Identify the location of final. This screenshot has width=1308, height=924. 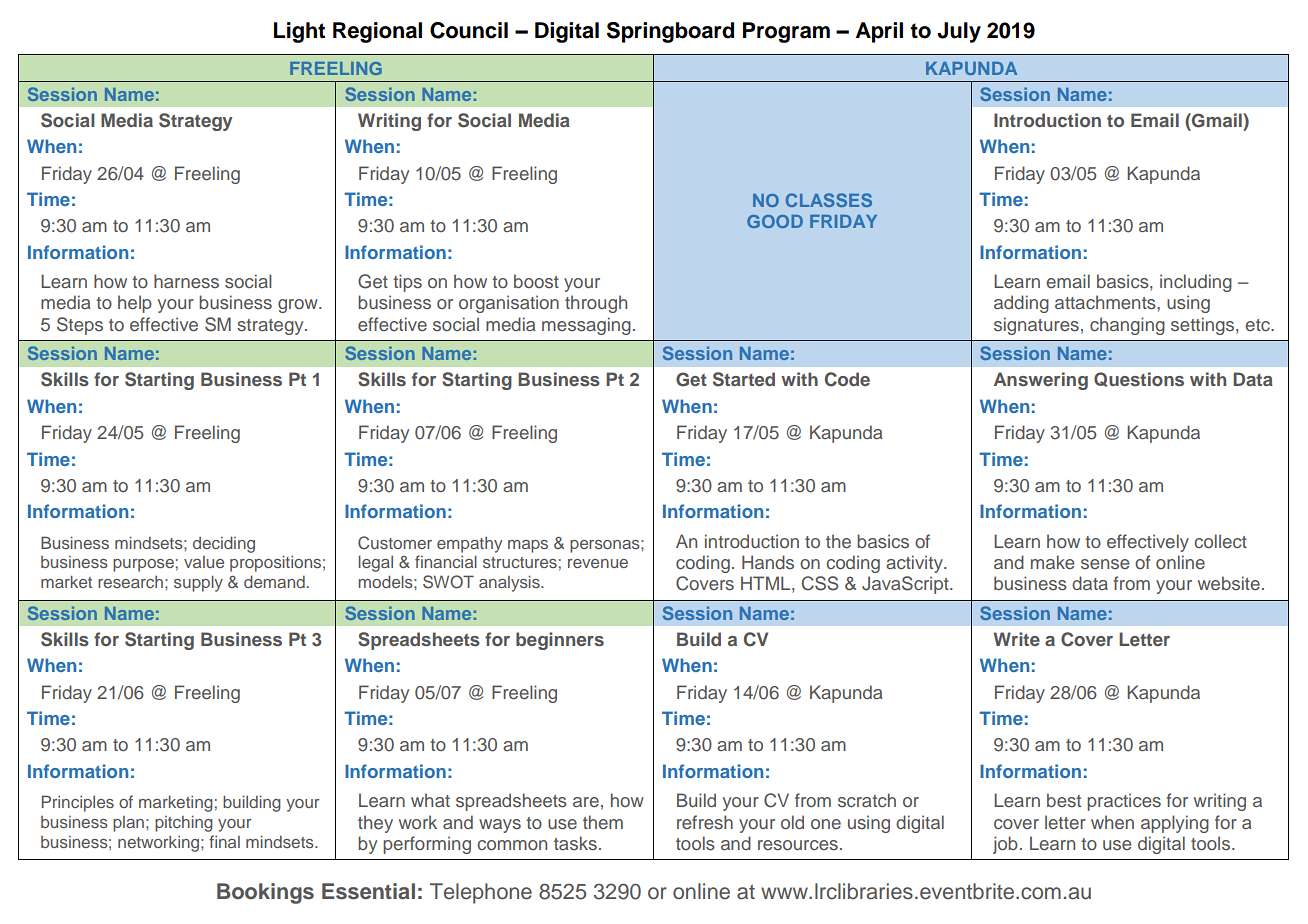
(224, 841).
